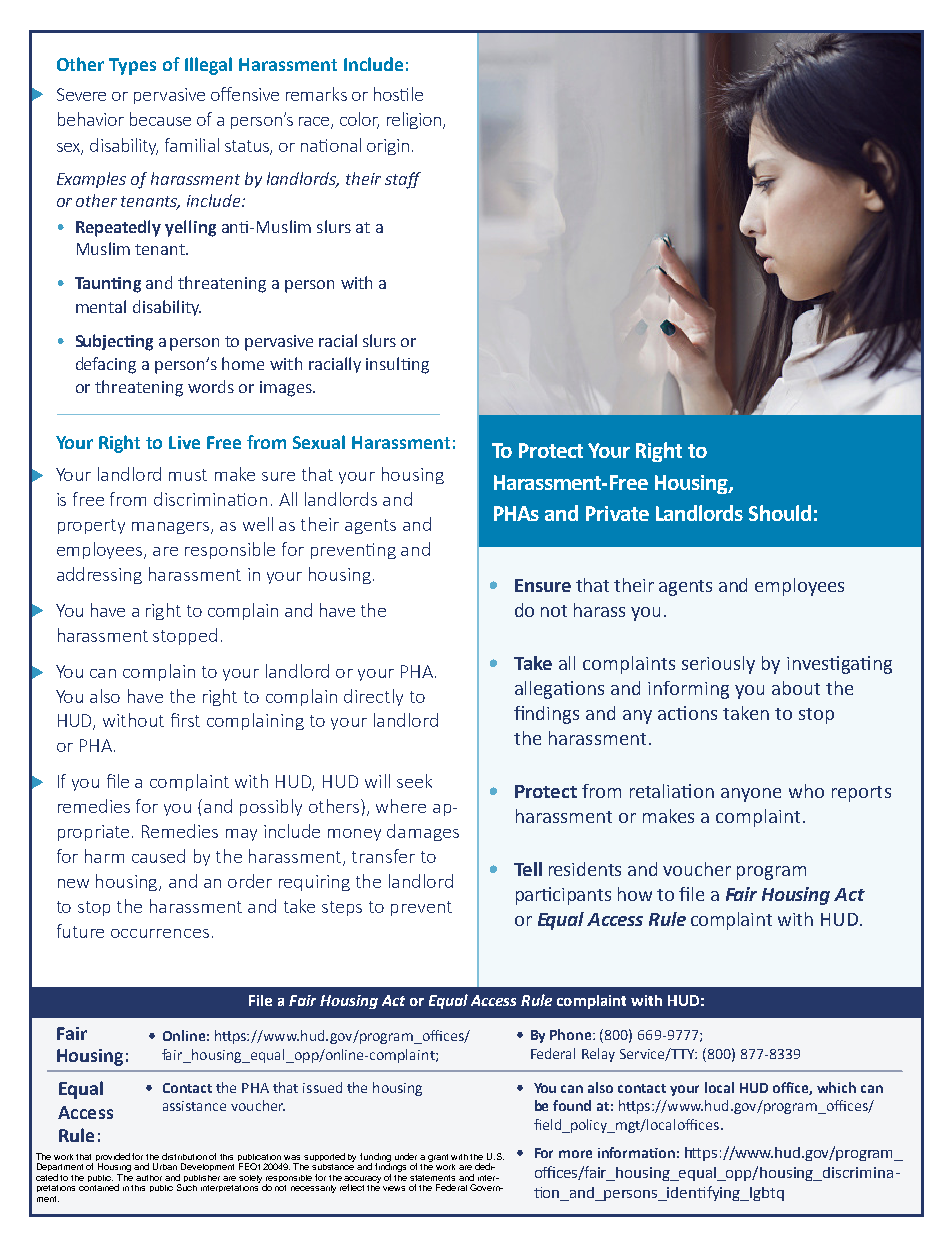 The image size is (952, 1233). Describe the element at coordinates (99, 575) in the screenshot. I see `addressing` at that location.
